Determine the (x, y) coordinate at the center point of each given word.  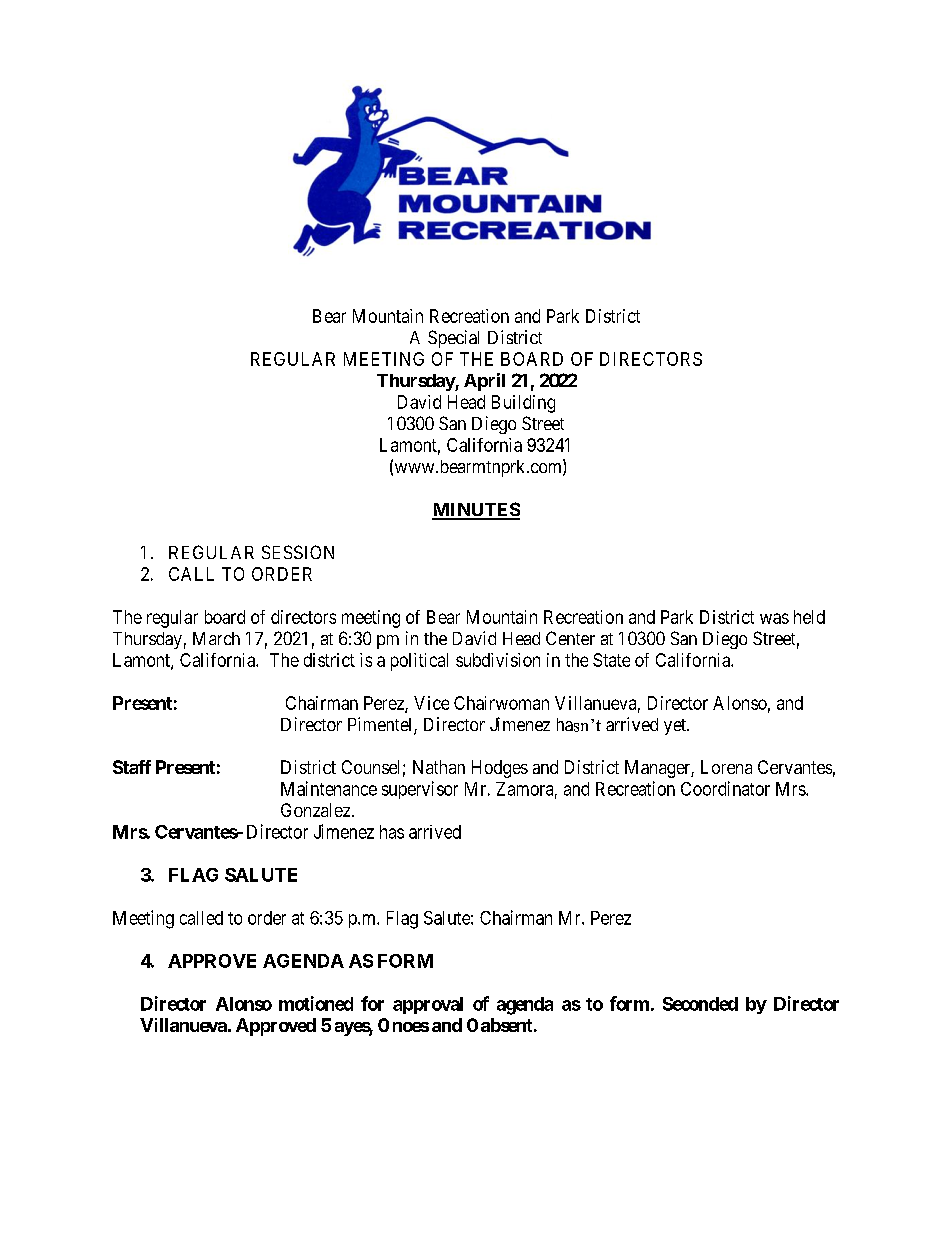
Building (523, 404)
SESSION (298, 552)
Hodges (500, 769)
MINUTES (476, 510)
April (484, 382)
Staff (132, 767)
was (774, 618)
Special (453, 339)
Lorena (726, 767)
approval (428, 1005)
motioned (316, 1003)
